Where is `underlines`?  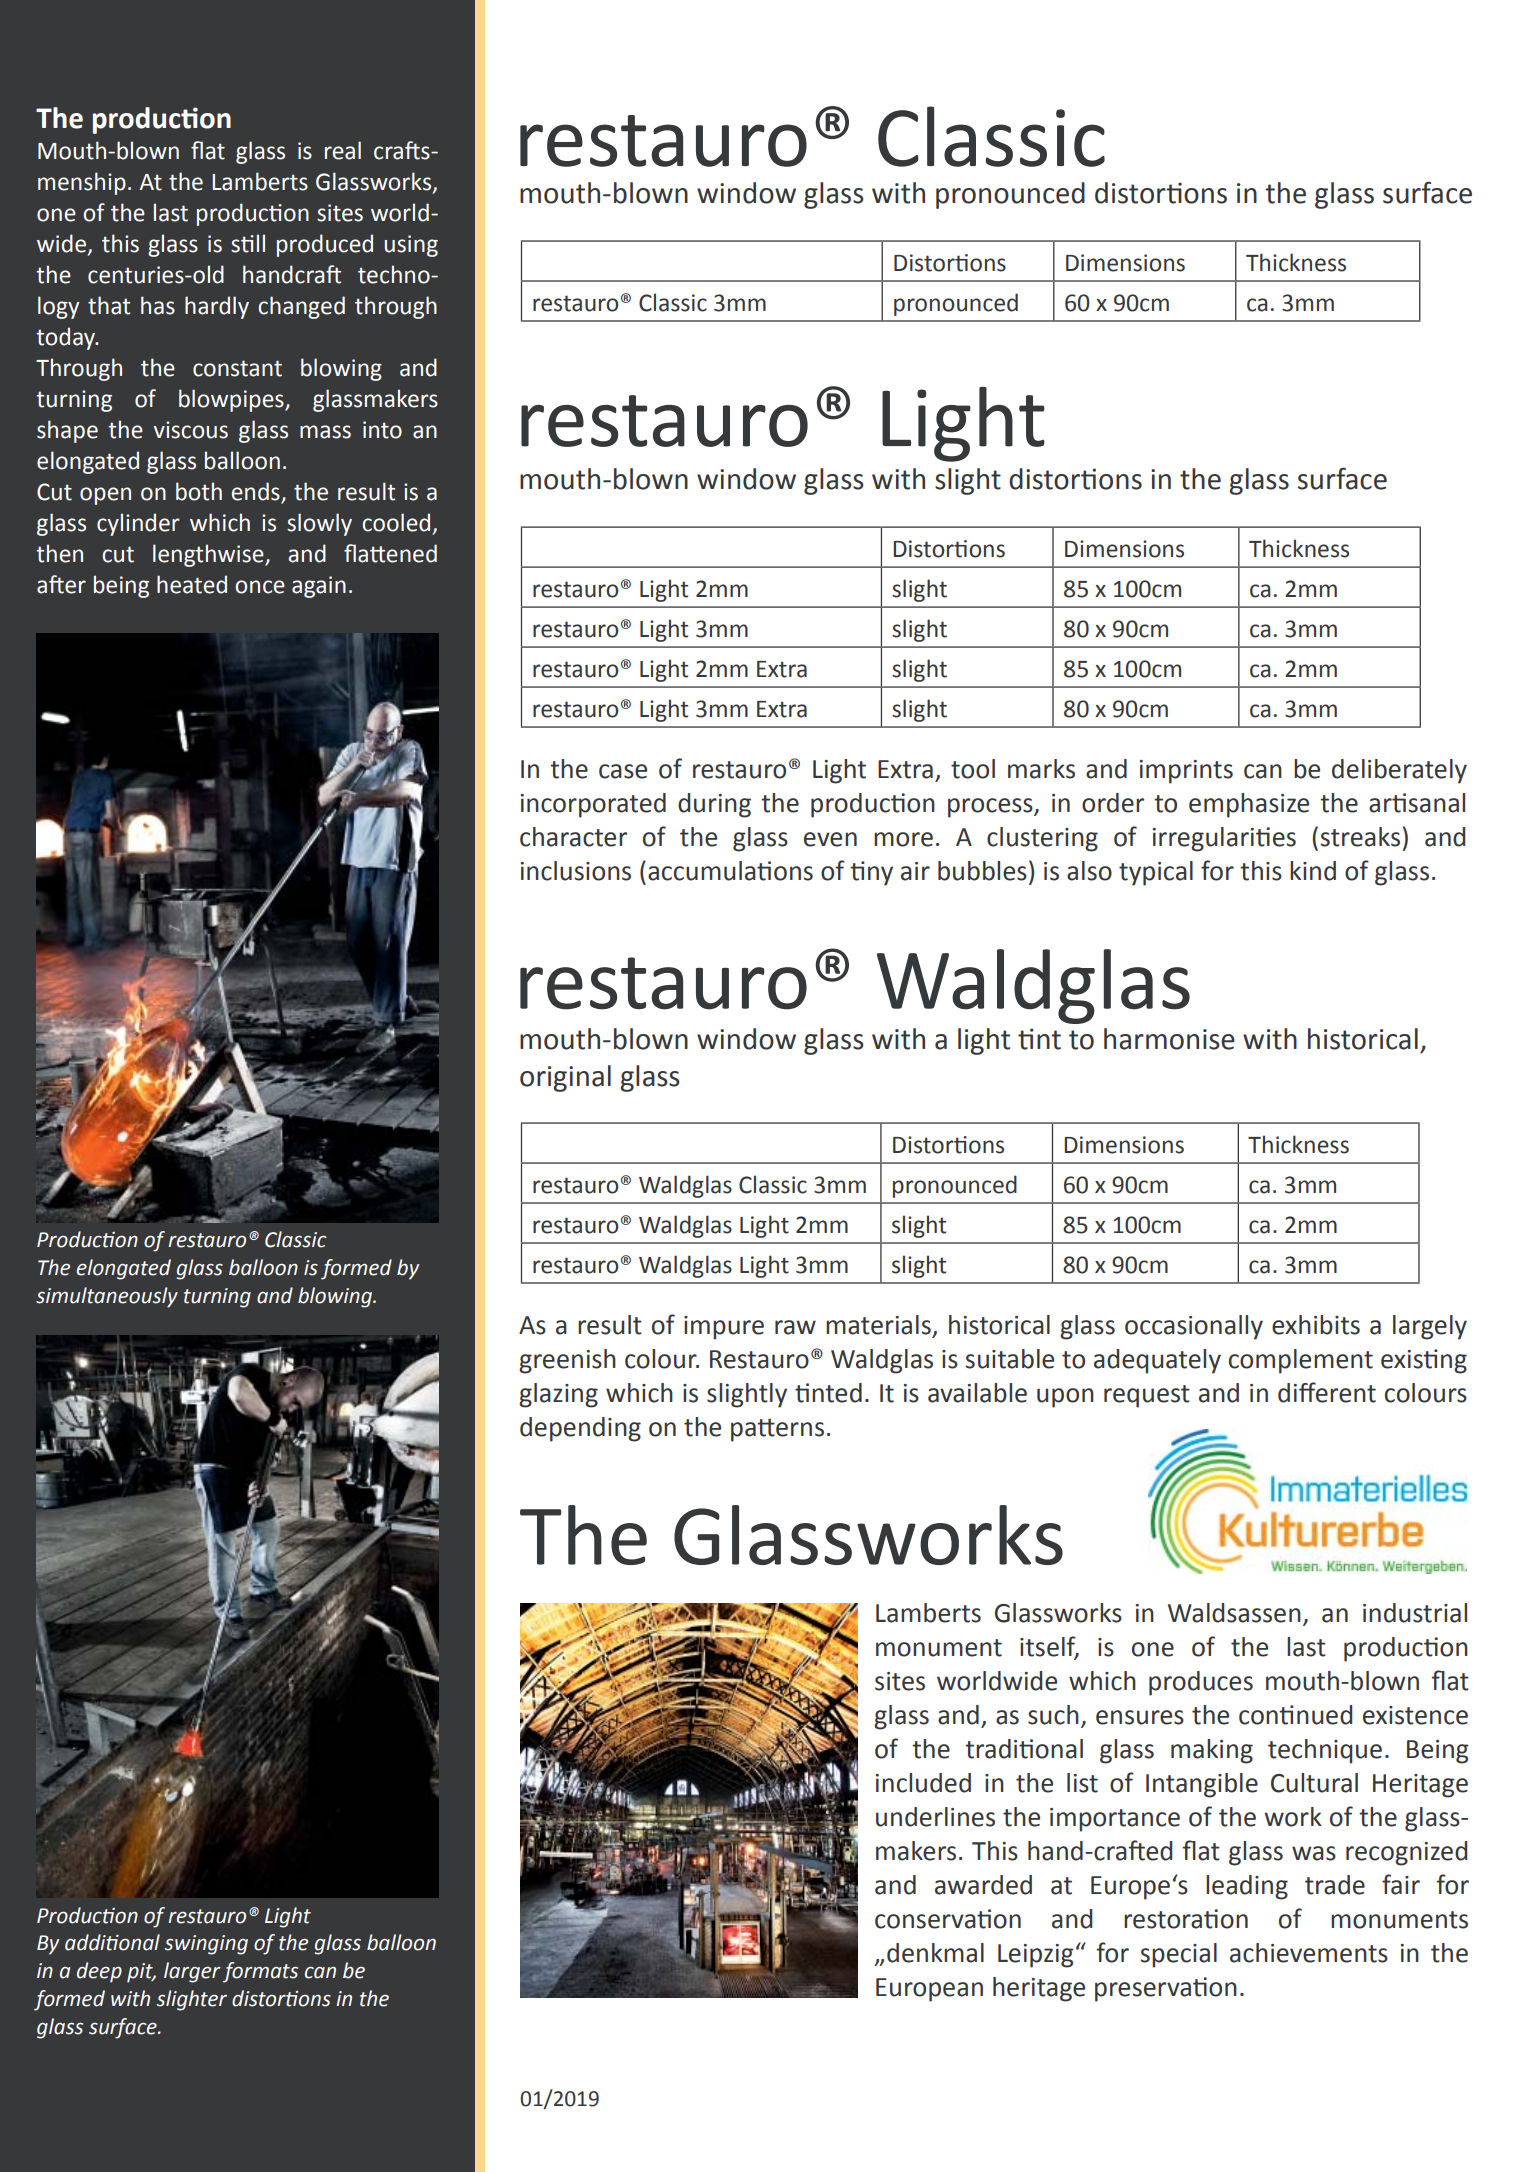
underlines is located at coordinates (935, 1817).
